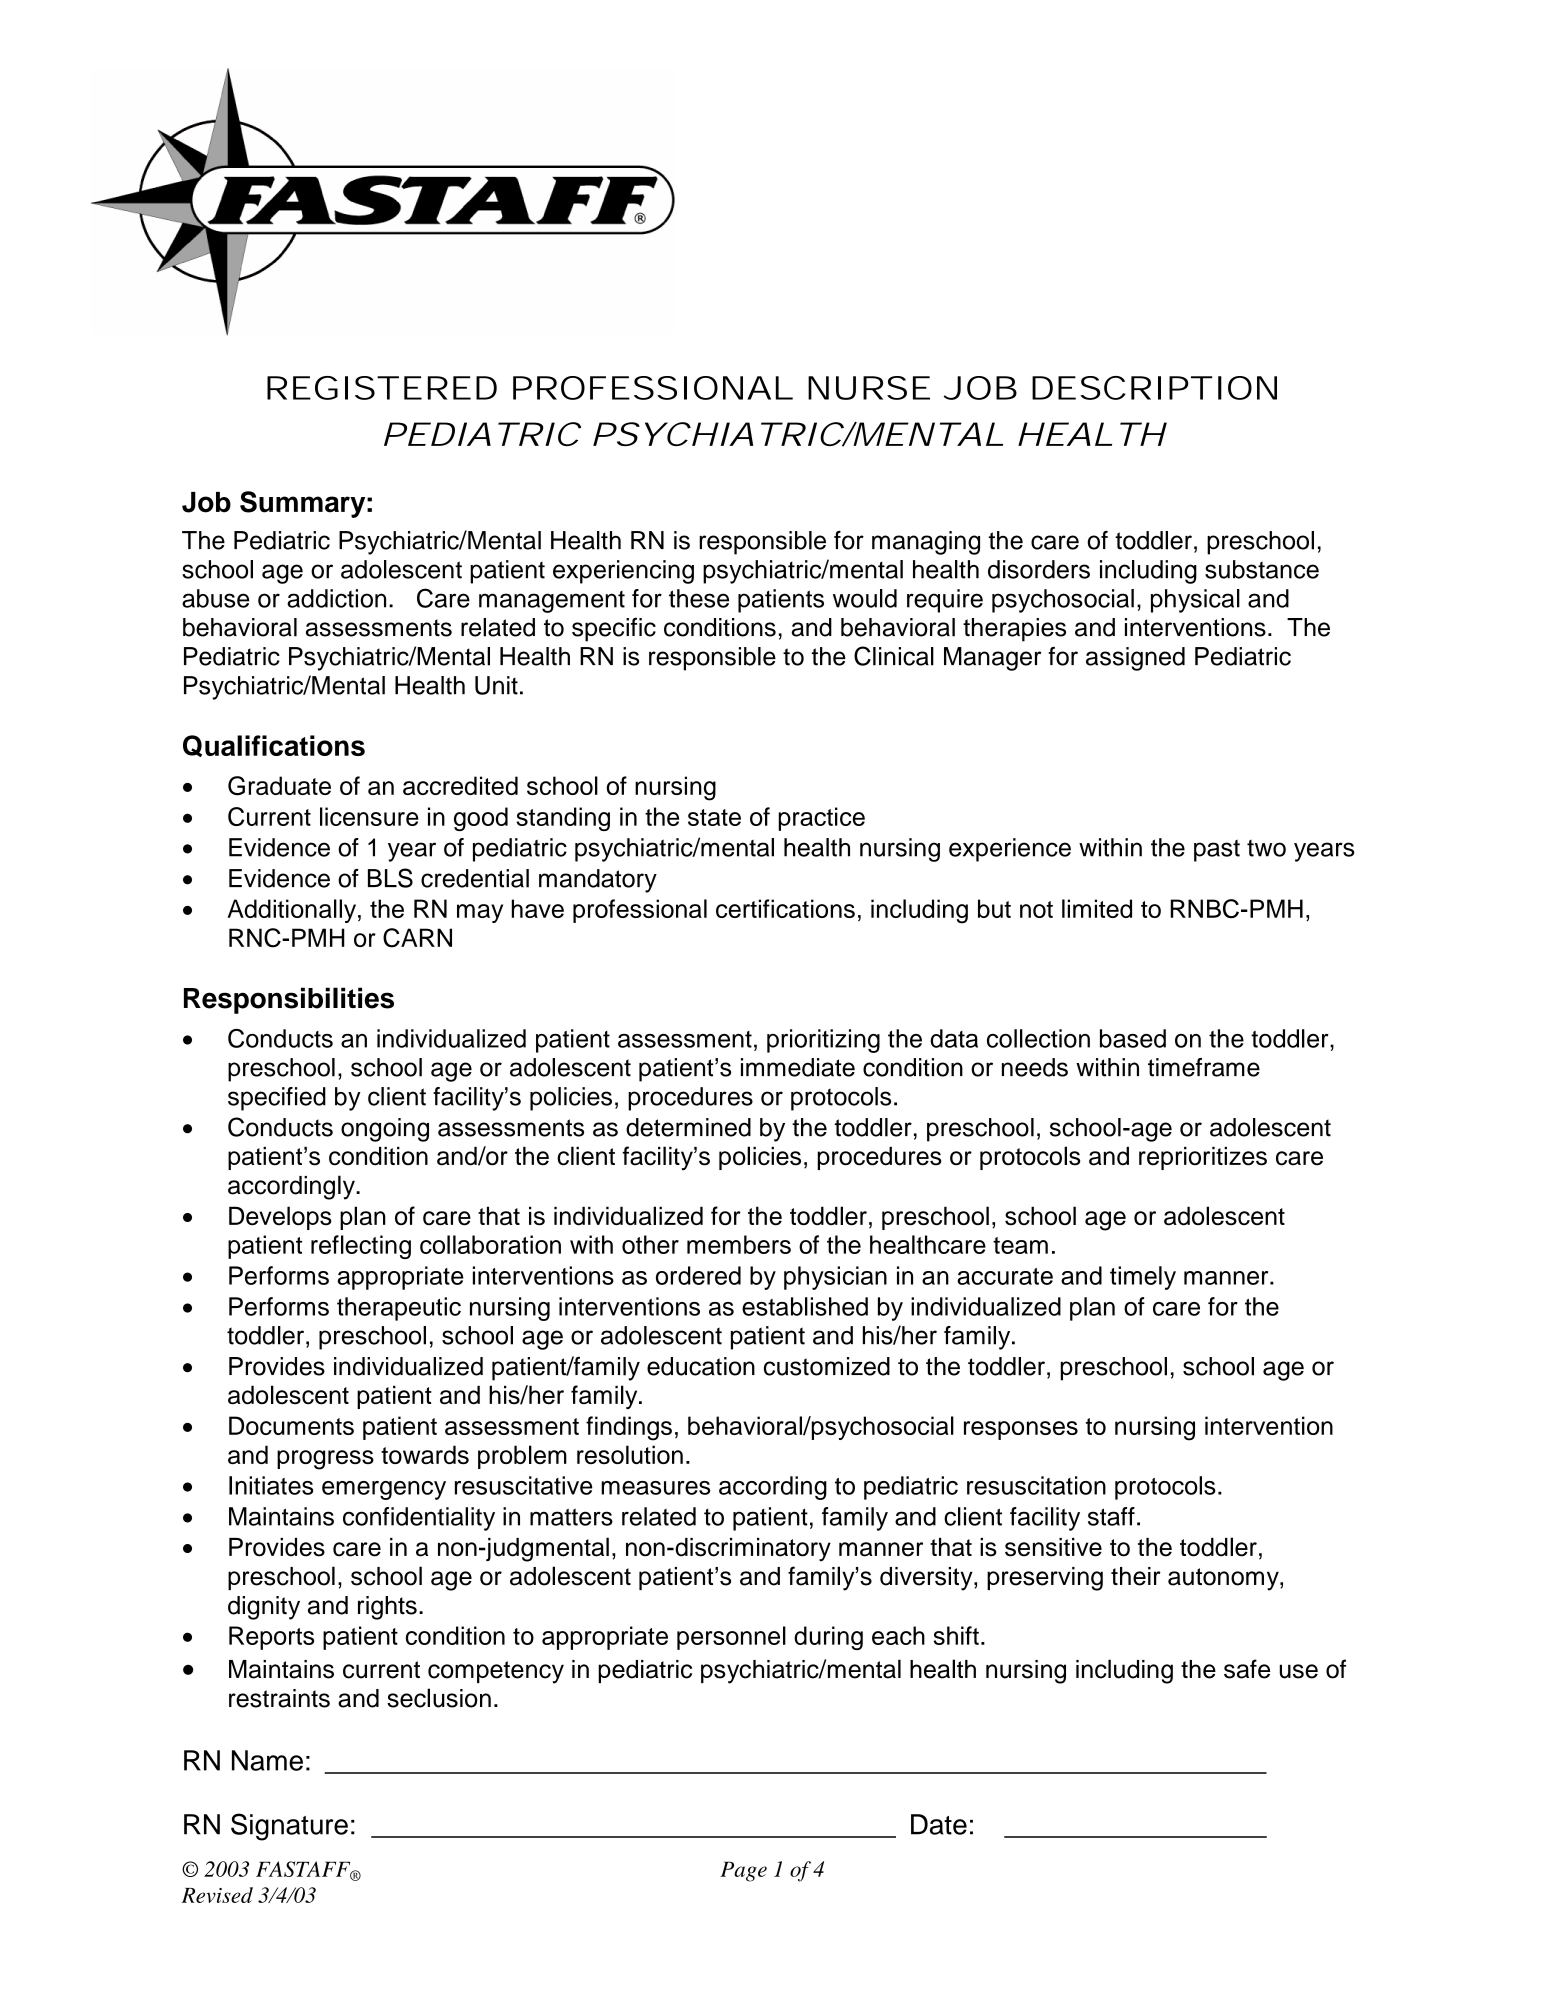 The image size is (1545, 1999). I want to click on state, so click(714, 817).
